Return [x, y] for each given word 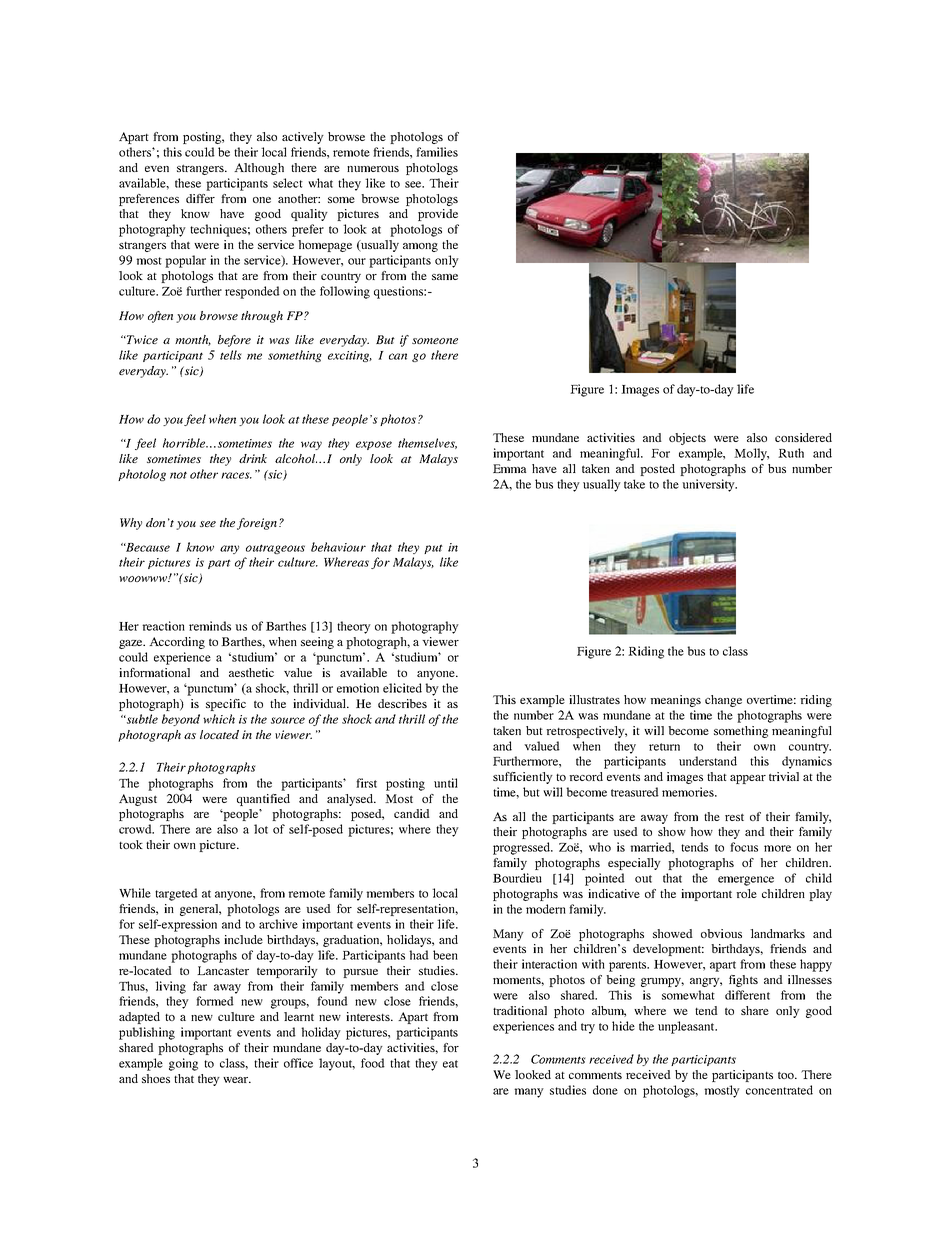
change [723, 701]
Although [259, 169]
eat [450, 1064]
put [433, 549]
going [183, 1064]
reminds [210, 626]
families [437, 152]
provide [438, 215]
